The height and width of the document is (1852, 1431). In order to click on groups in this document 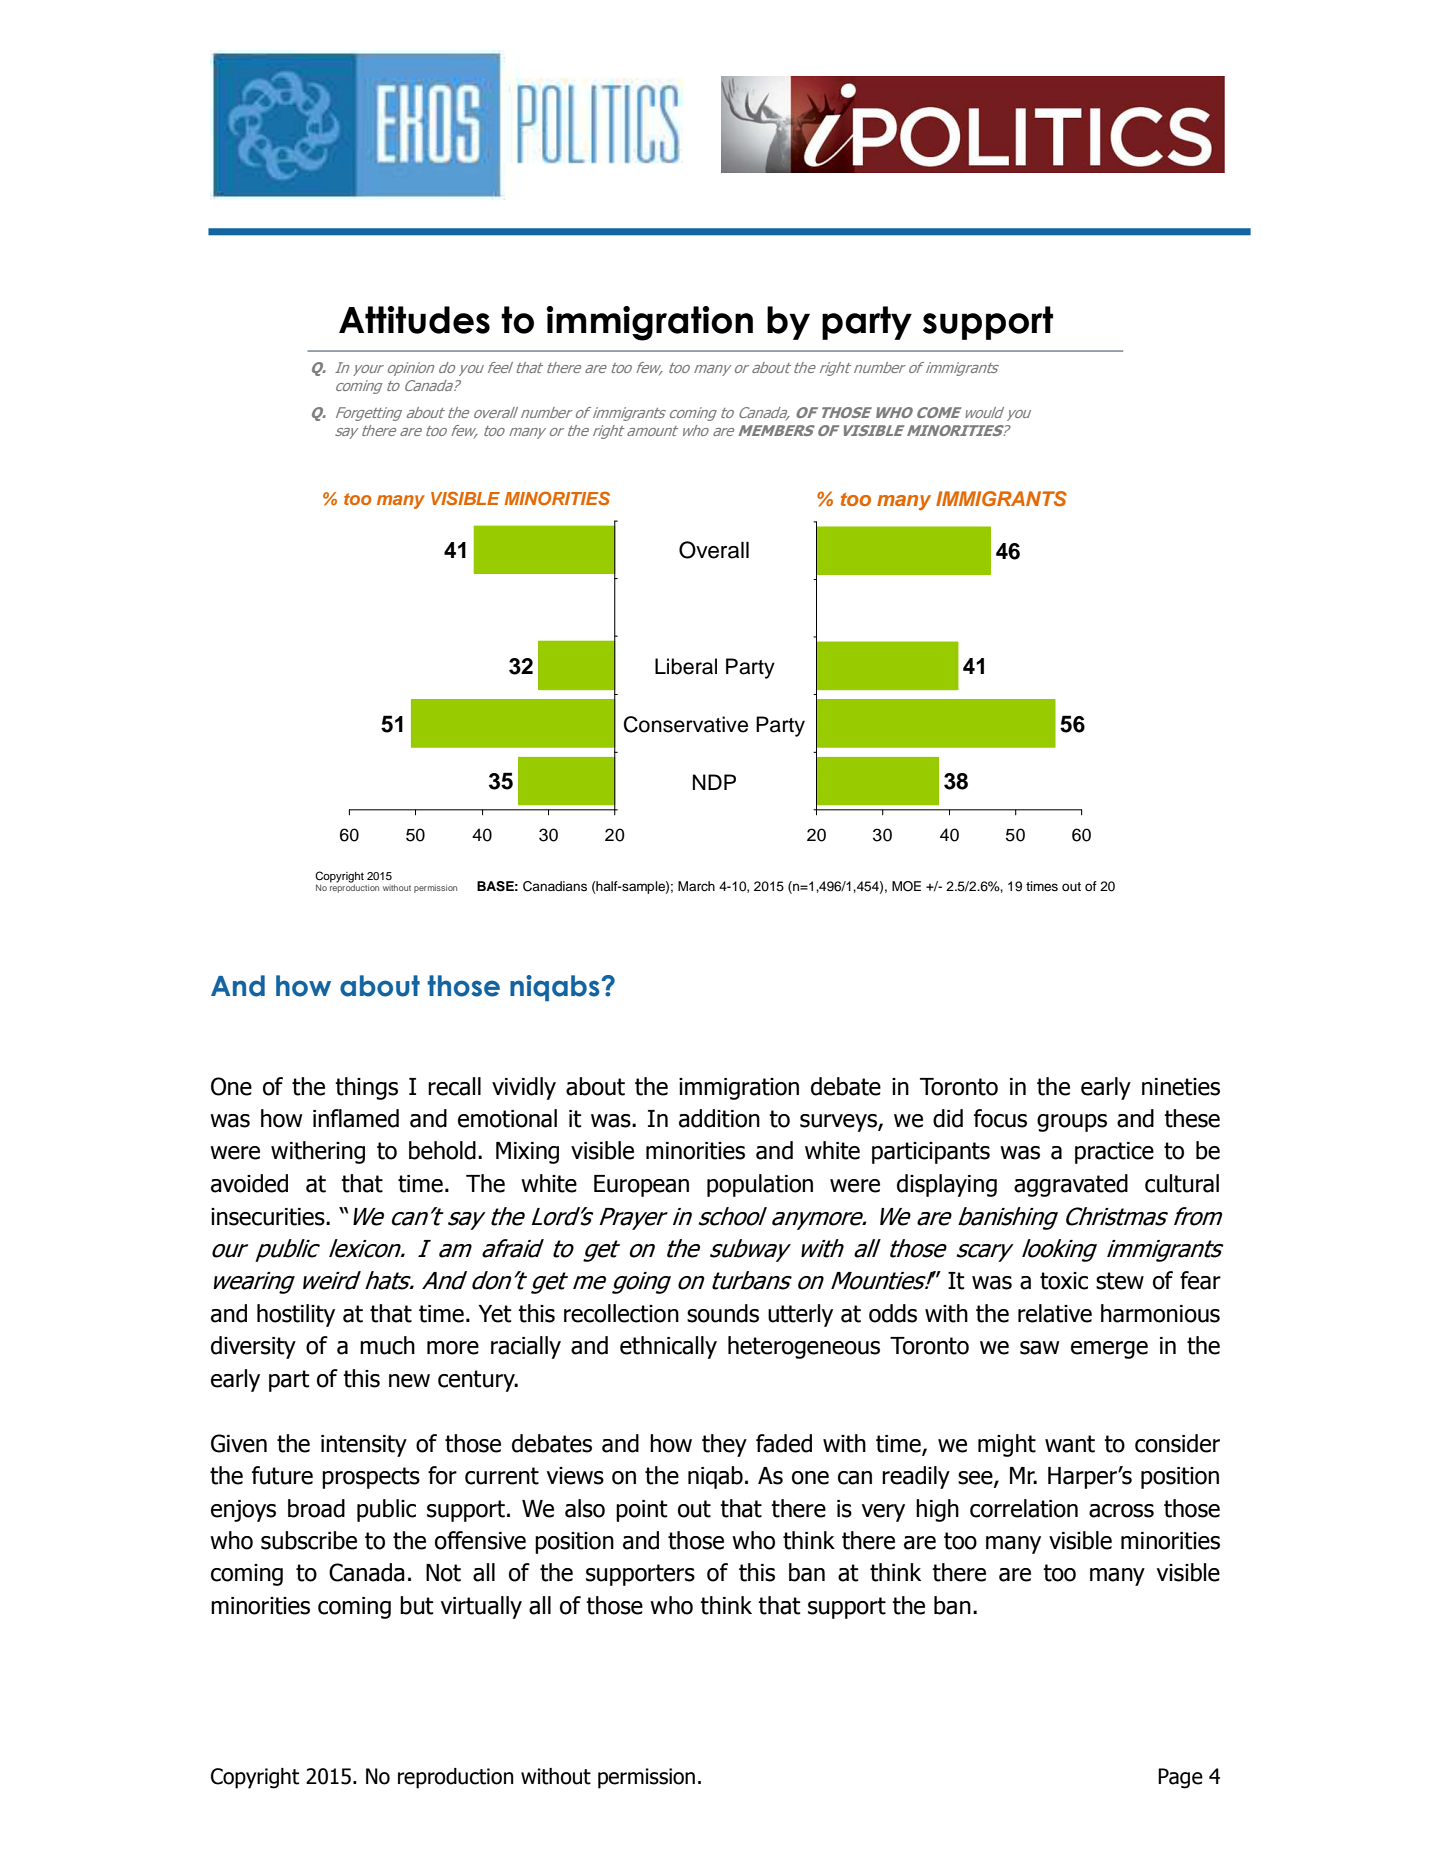, I will do `click(1072, 1123)`.
